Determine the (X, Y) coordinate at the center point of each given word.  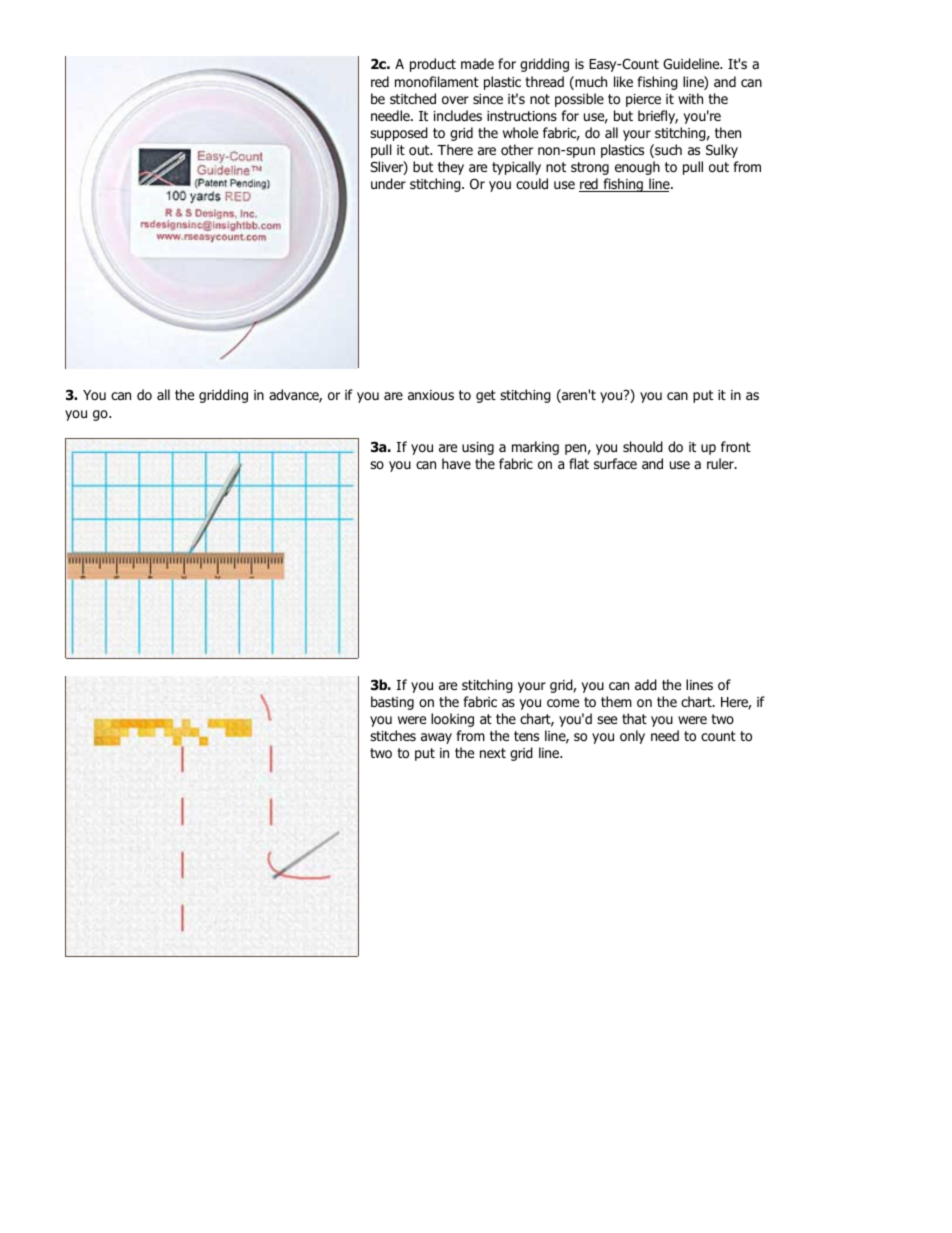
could (532, 184)
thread (544, 81)
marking (535, 448)
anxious (431, 395)
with (690, 98)
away (436, 738)
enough (637, 168)
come (563, 703)
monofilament (437, 82)
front (736, 446)
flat (579, 463)
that (634, 718)
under (388, 183)
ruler (721, 463)
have (456, 463)
